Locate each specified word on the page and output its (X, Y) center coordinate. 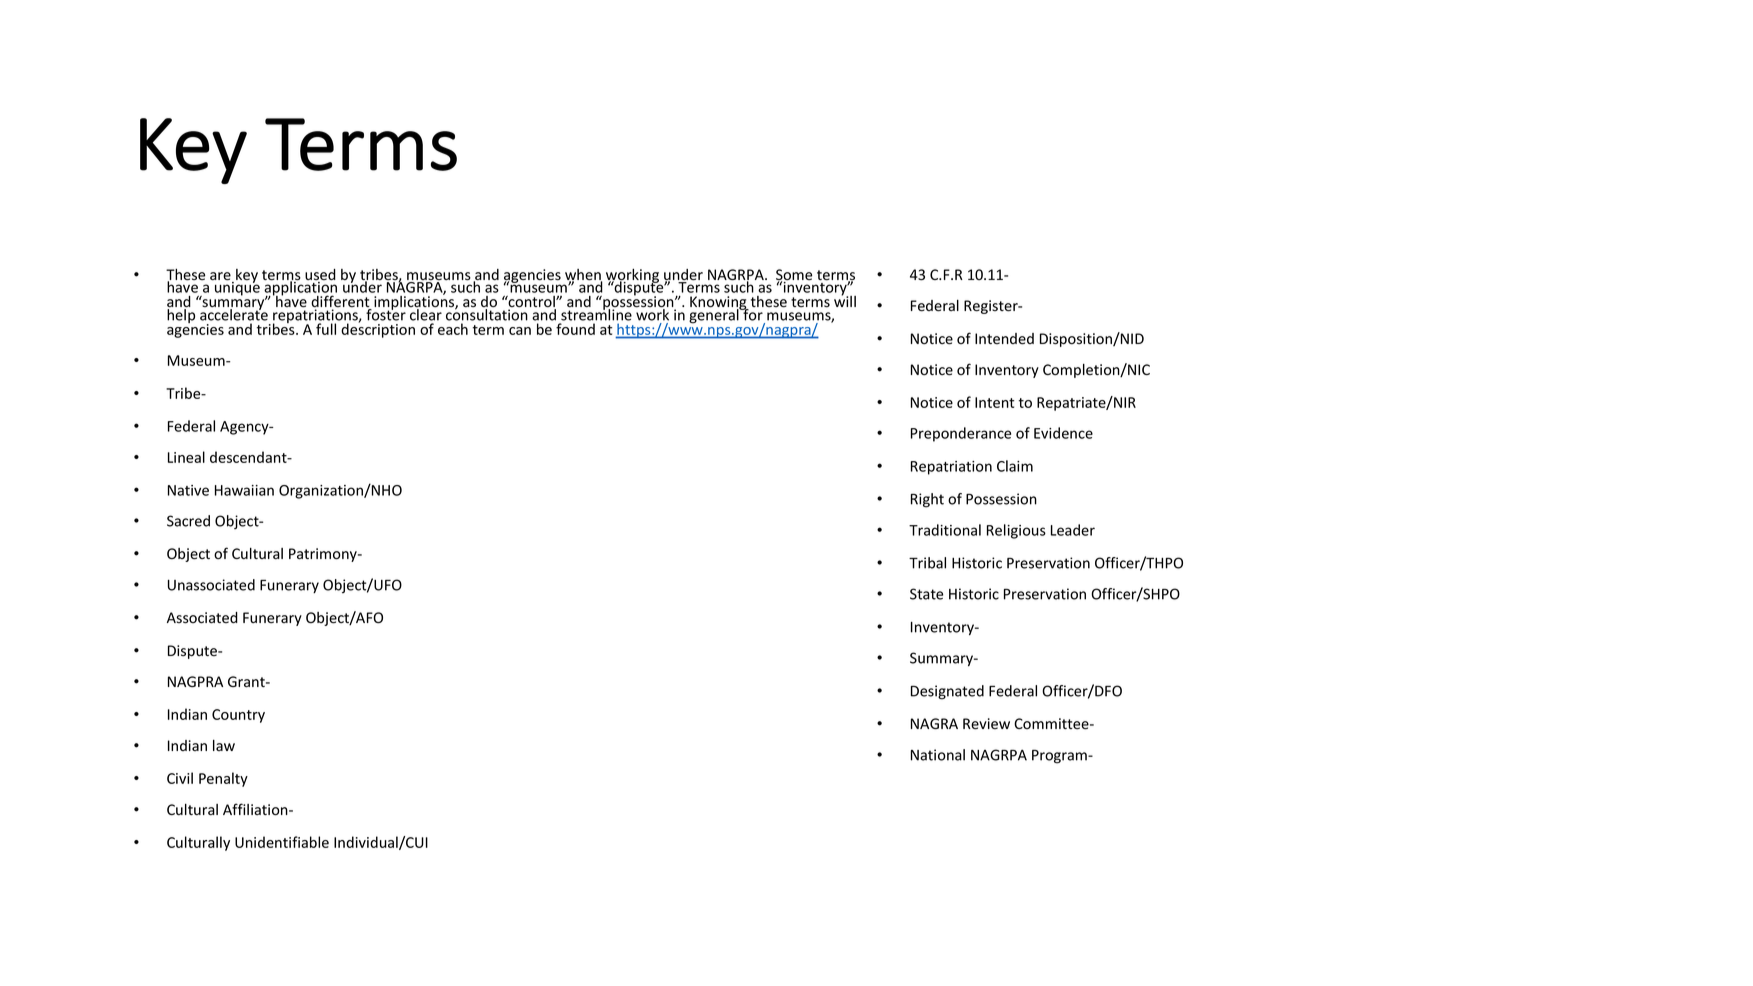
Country (238, 716)
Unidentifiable (282, 842)
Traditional (945, 530)
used (320, 276)
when (584, 276)
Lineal (186, 457)
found (575, 329)
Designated (947, 692)
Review (986, 724)
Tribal (927, 563)
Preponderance (961, 434)
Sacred (188, 521)
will (845, 300)
